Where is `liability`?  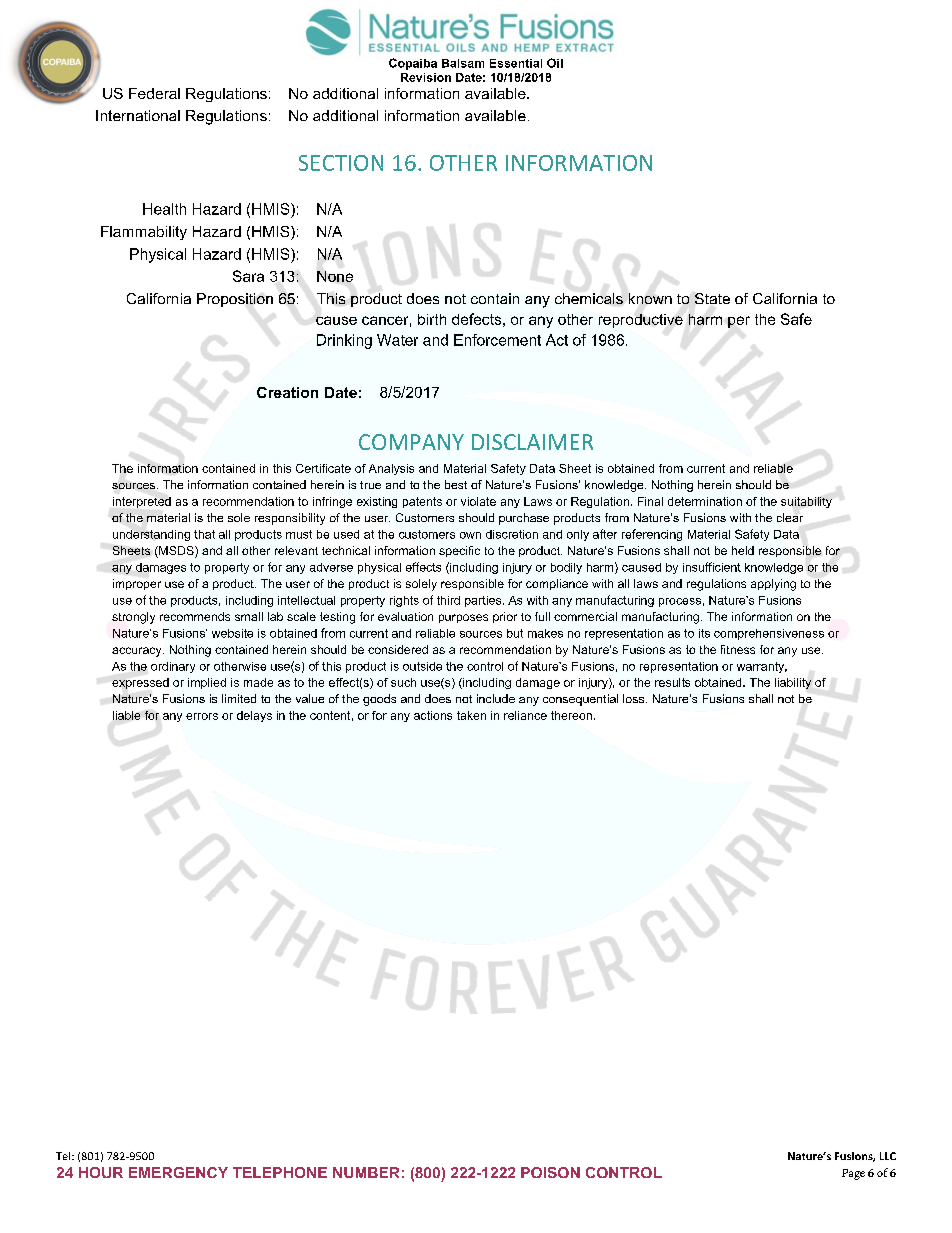 liability is located at coordinates (793, 683).
